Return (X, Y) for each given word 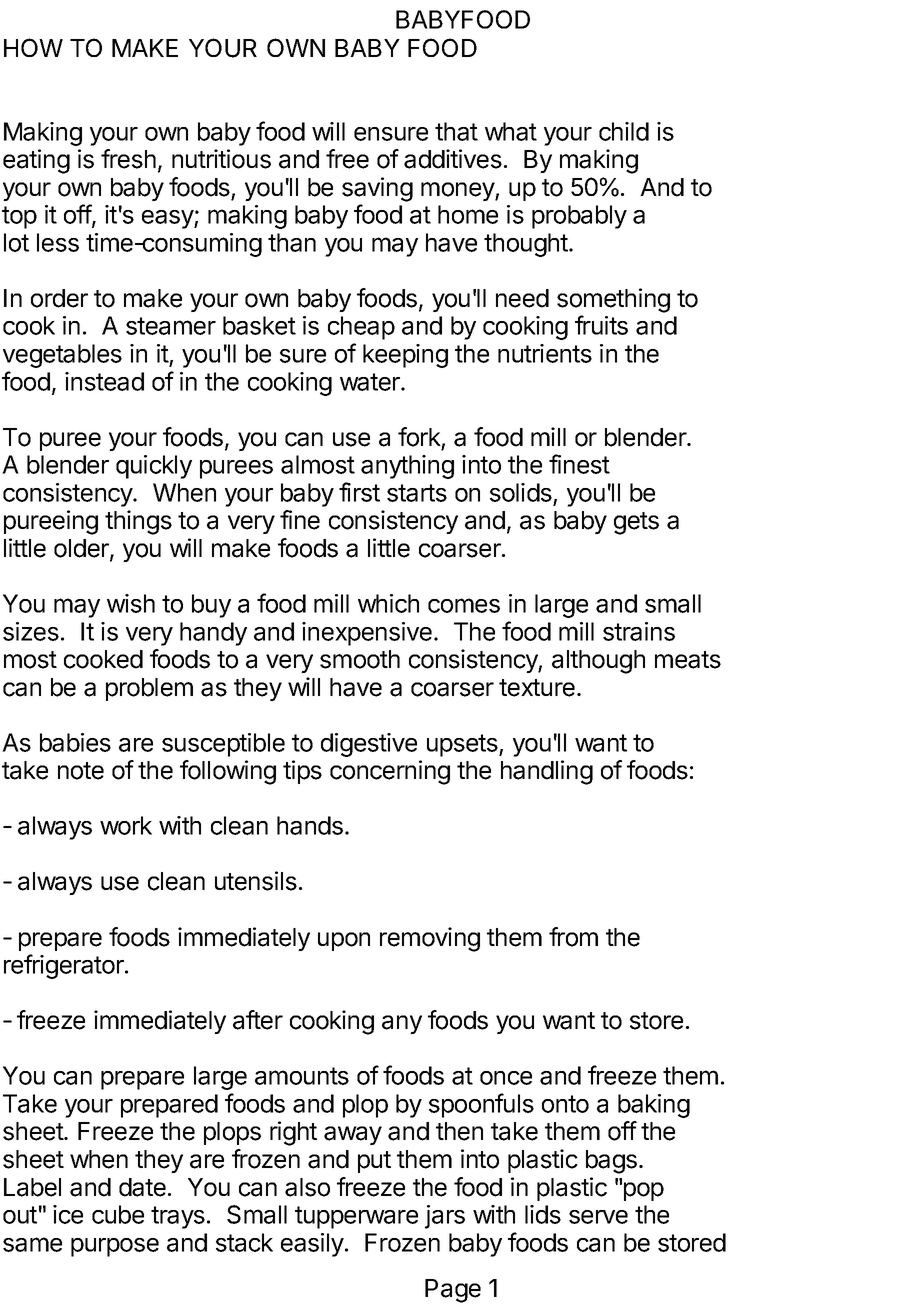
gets (636, 523)
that (456, 131)
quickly (154, 467)
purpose (115, 1247)
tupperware (356, 1217)
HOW (33, 47)
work (126, 825)
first (359, 492)
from (573, 937)
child (624, 131)
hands (310, 825)
